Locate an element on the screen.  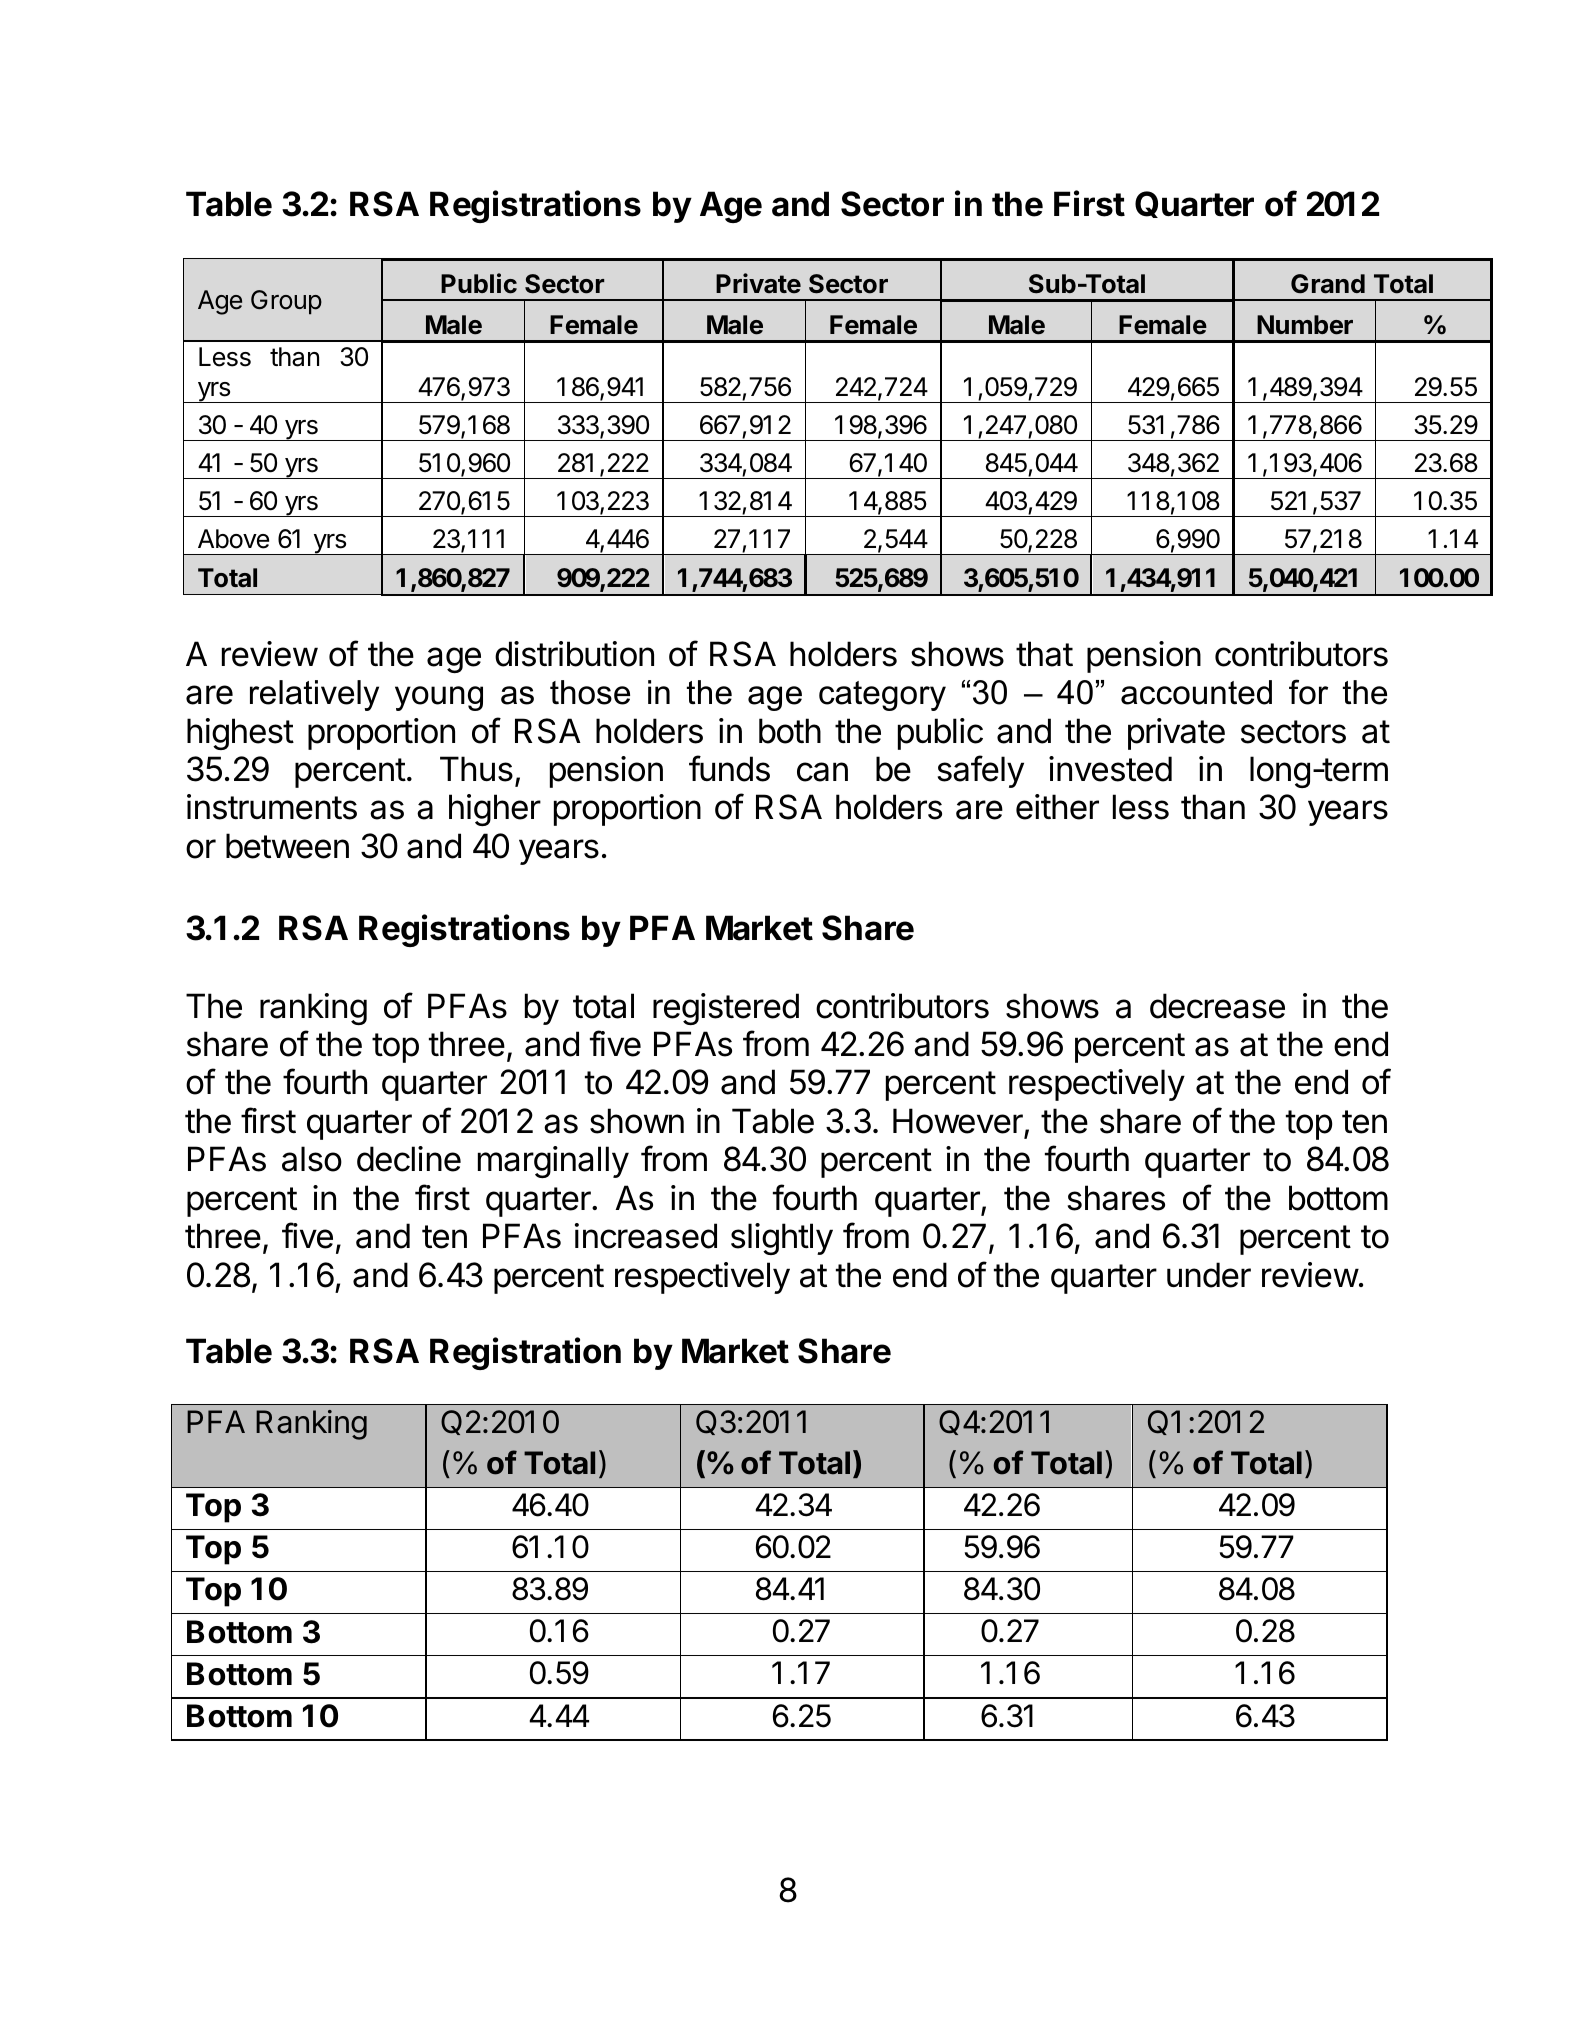
between is located at coordinates (287, 846).
